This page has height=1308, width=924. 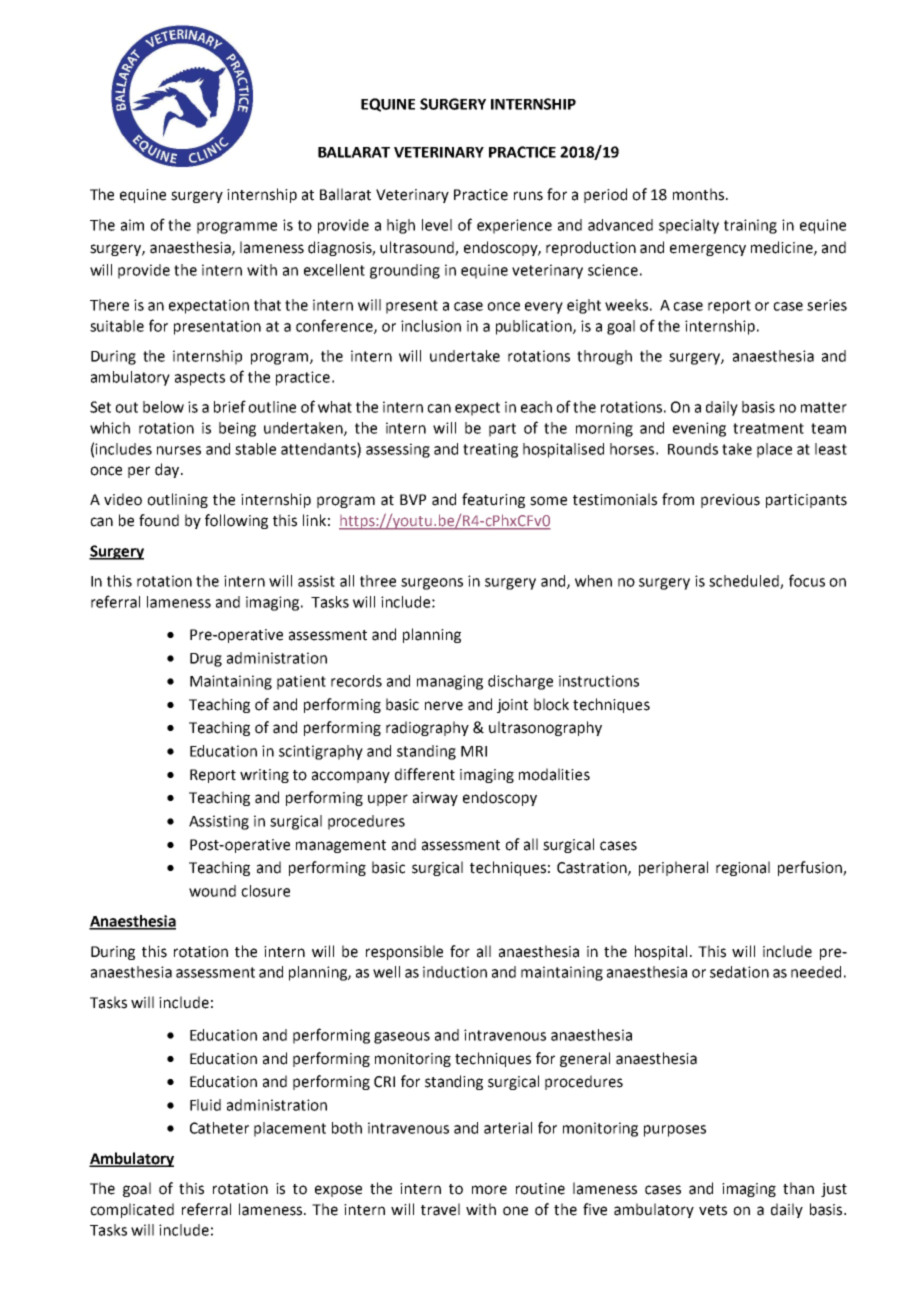 What do you see at coordinates (264, 776) in the page?
I see `writing` at bounding box center [264, 776].
